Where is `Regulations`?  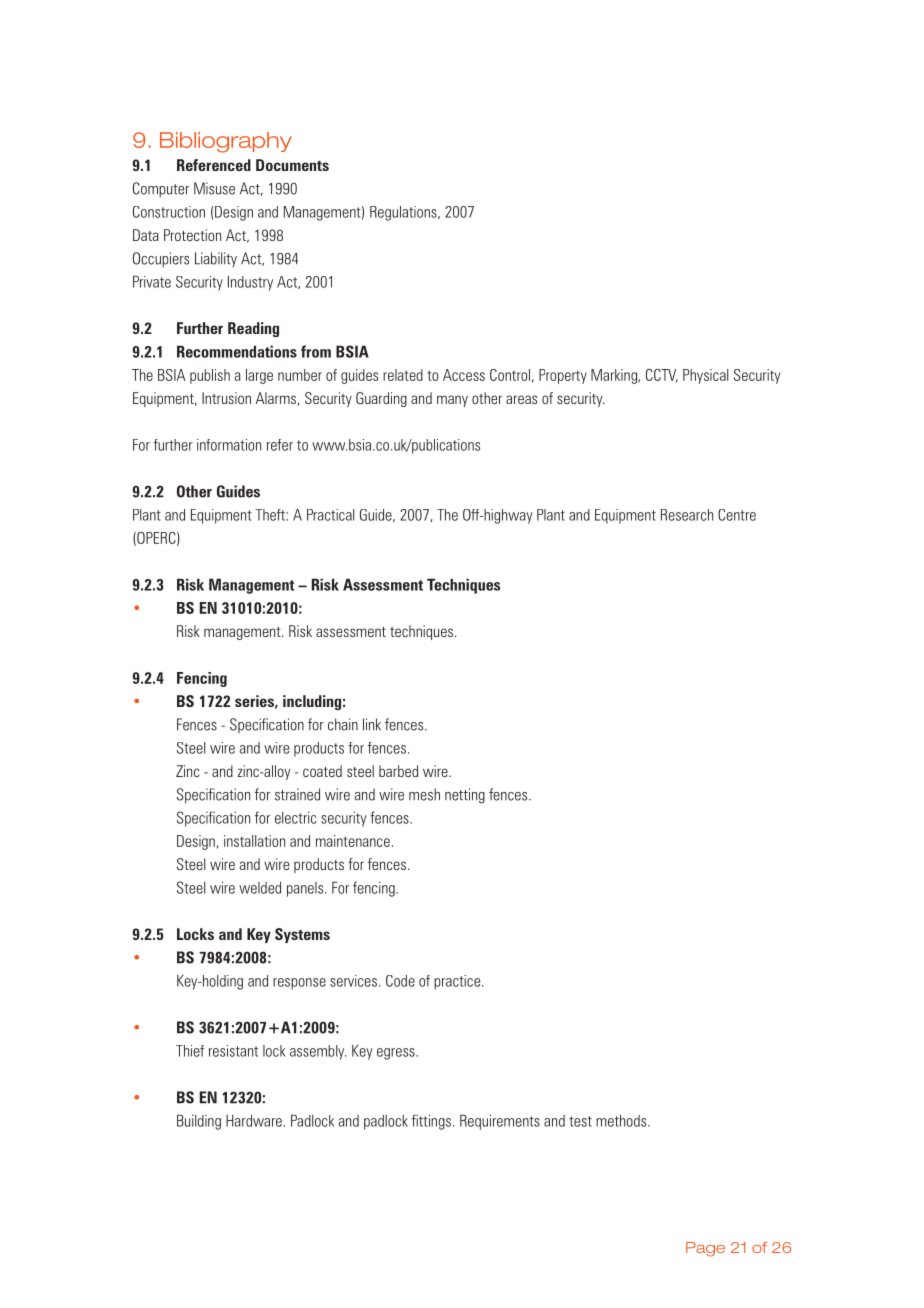
Regulations is located at coordinates (404, 213).
